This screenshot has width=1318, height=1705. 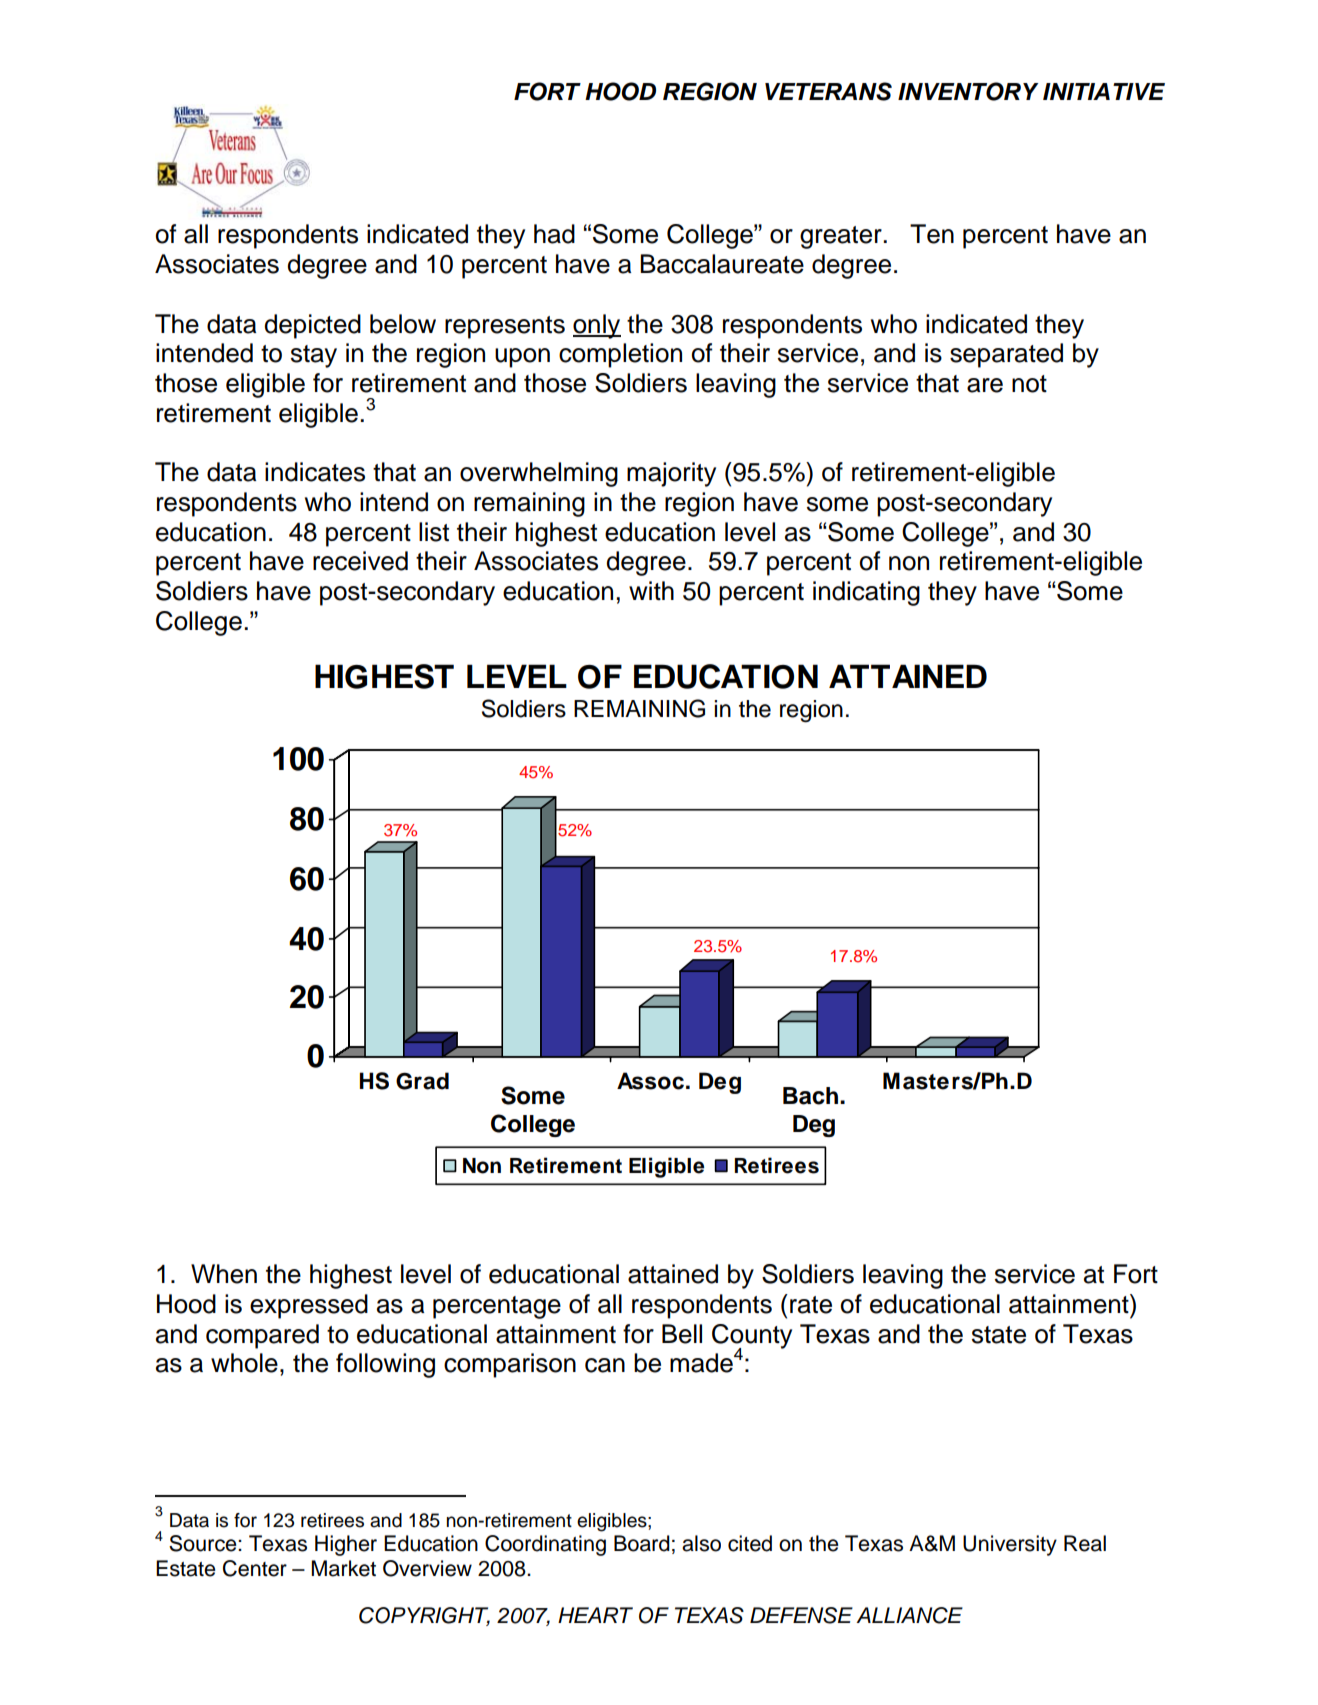 I want to click on Grad, so click(x=422, y=1081).
